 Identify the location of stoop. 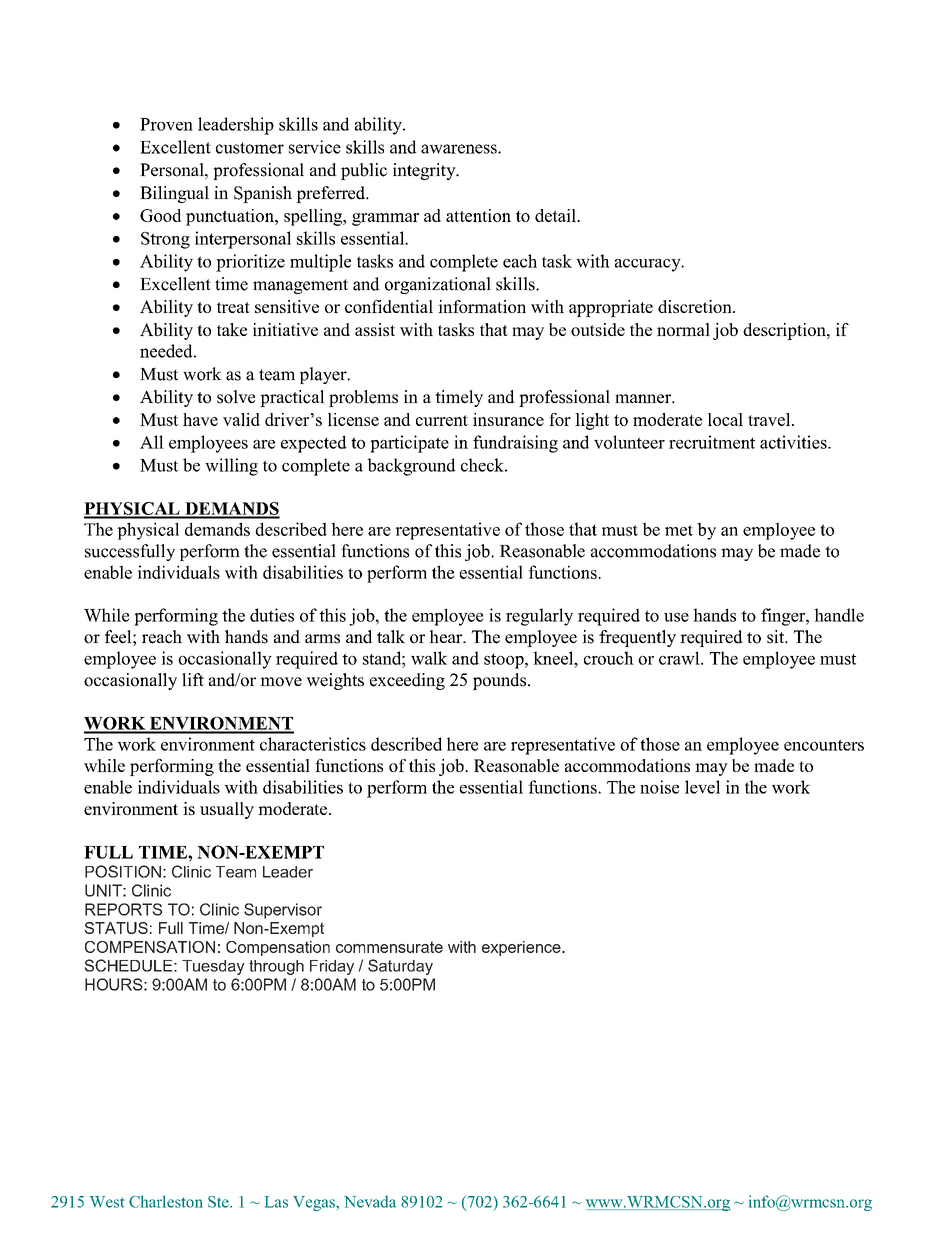
(505, 661).
